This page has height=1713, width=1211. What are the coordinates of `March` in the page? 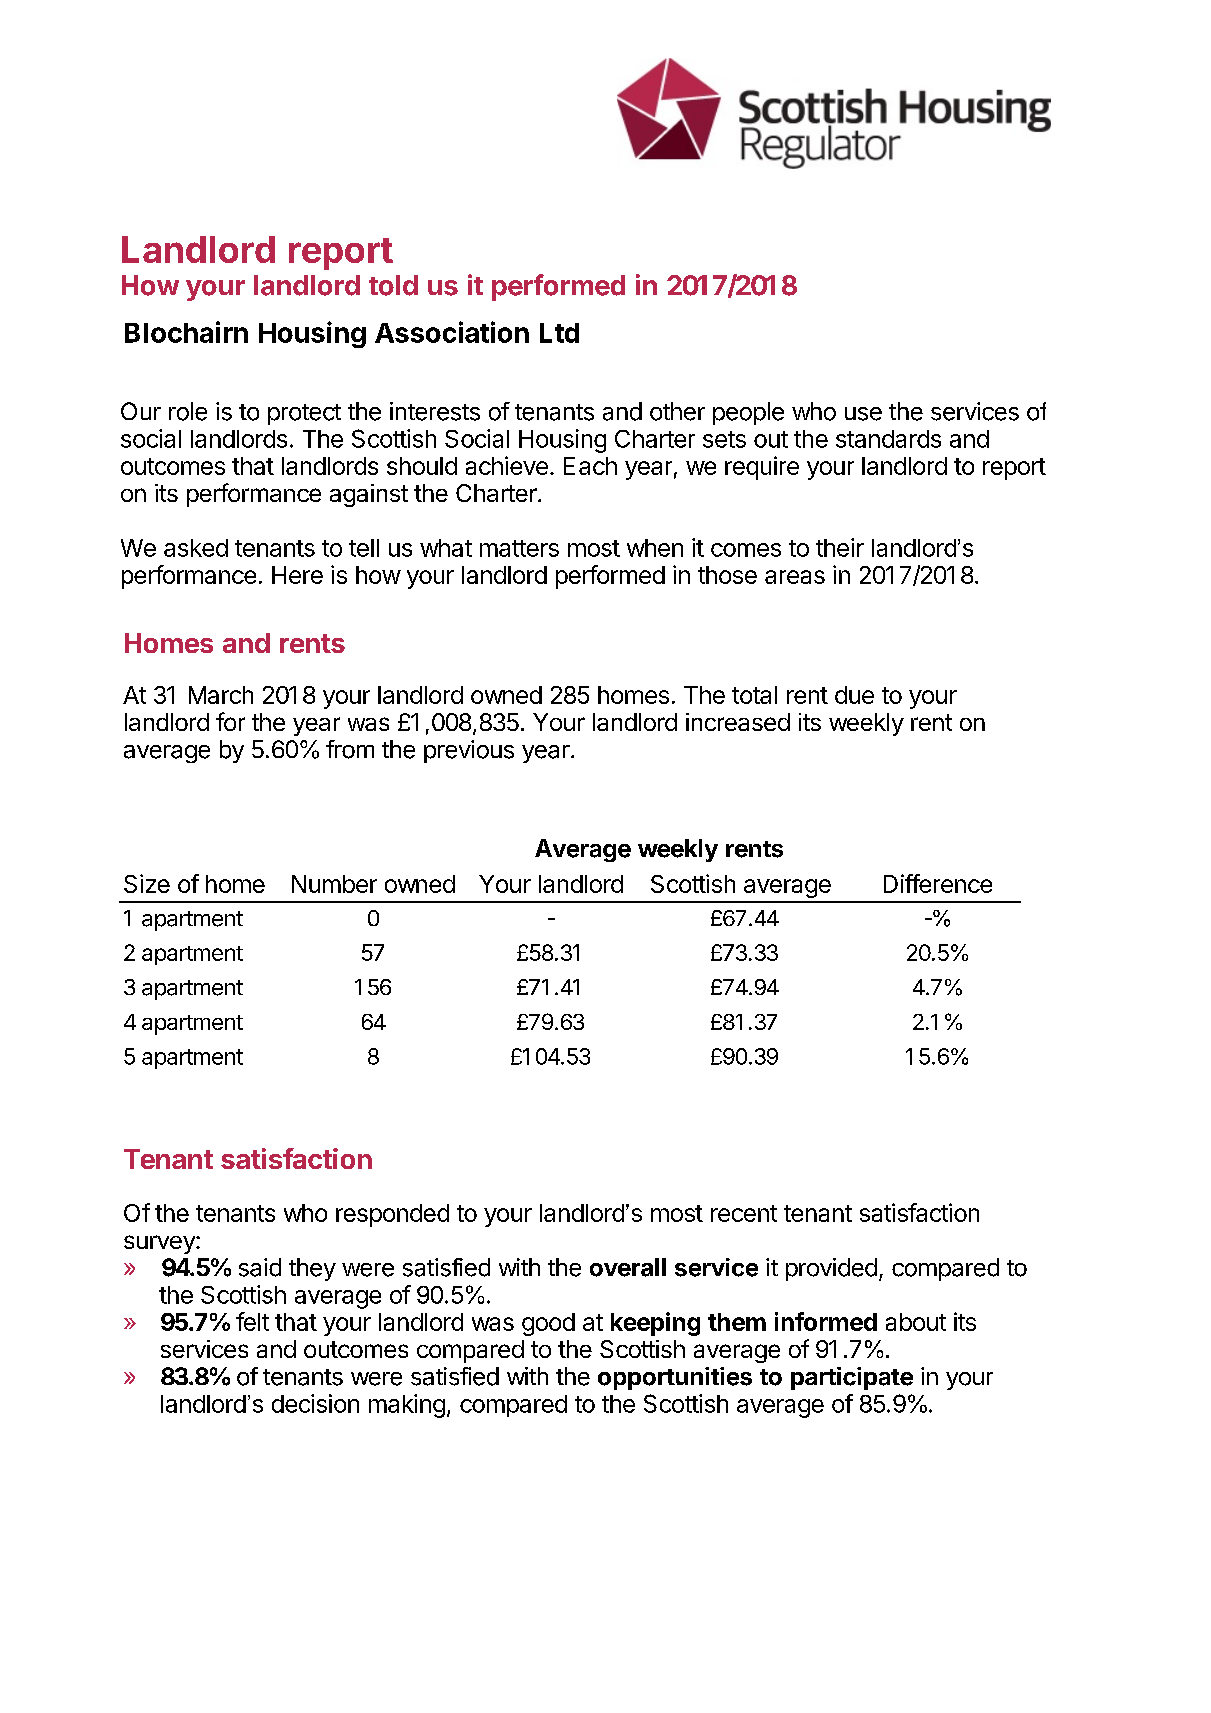 It's located at (221, 695).
